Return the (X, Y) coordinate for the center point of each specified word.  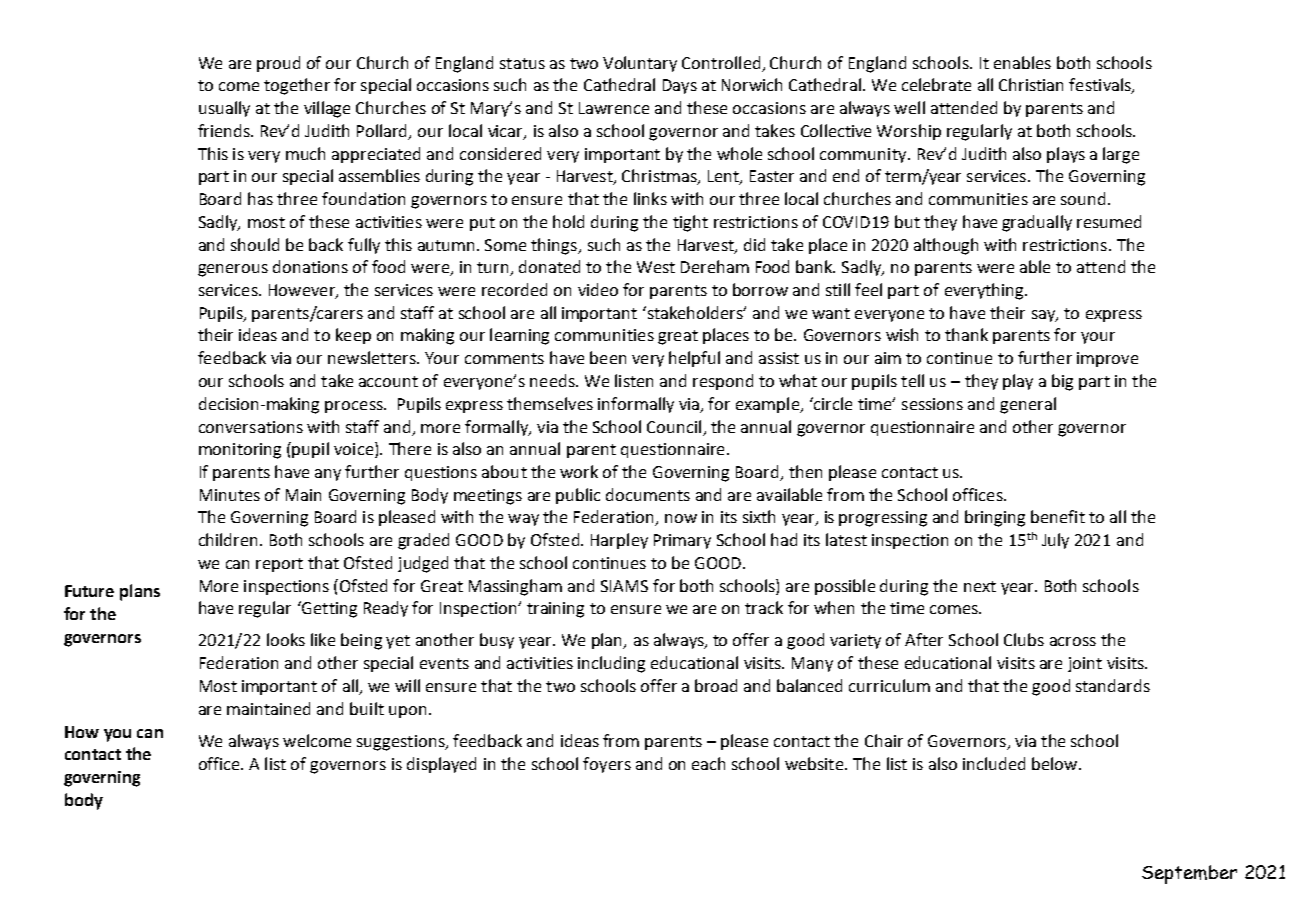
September (1189, 874)
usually (224, 109)
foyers (607, 765)
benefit (1058, 516)
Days (680, 86)
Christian (1031, 84)
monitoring (240, 451)
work (579, 471)
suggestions (402, 743)
